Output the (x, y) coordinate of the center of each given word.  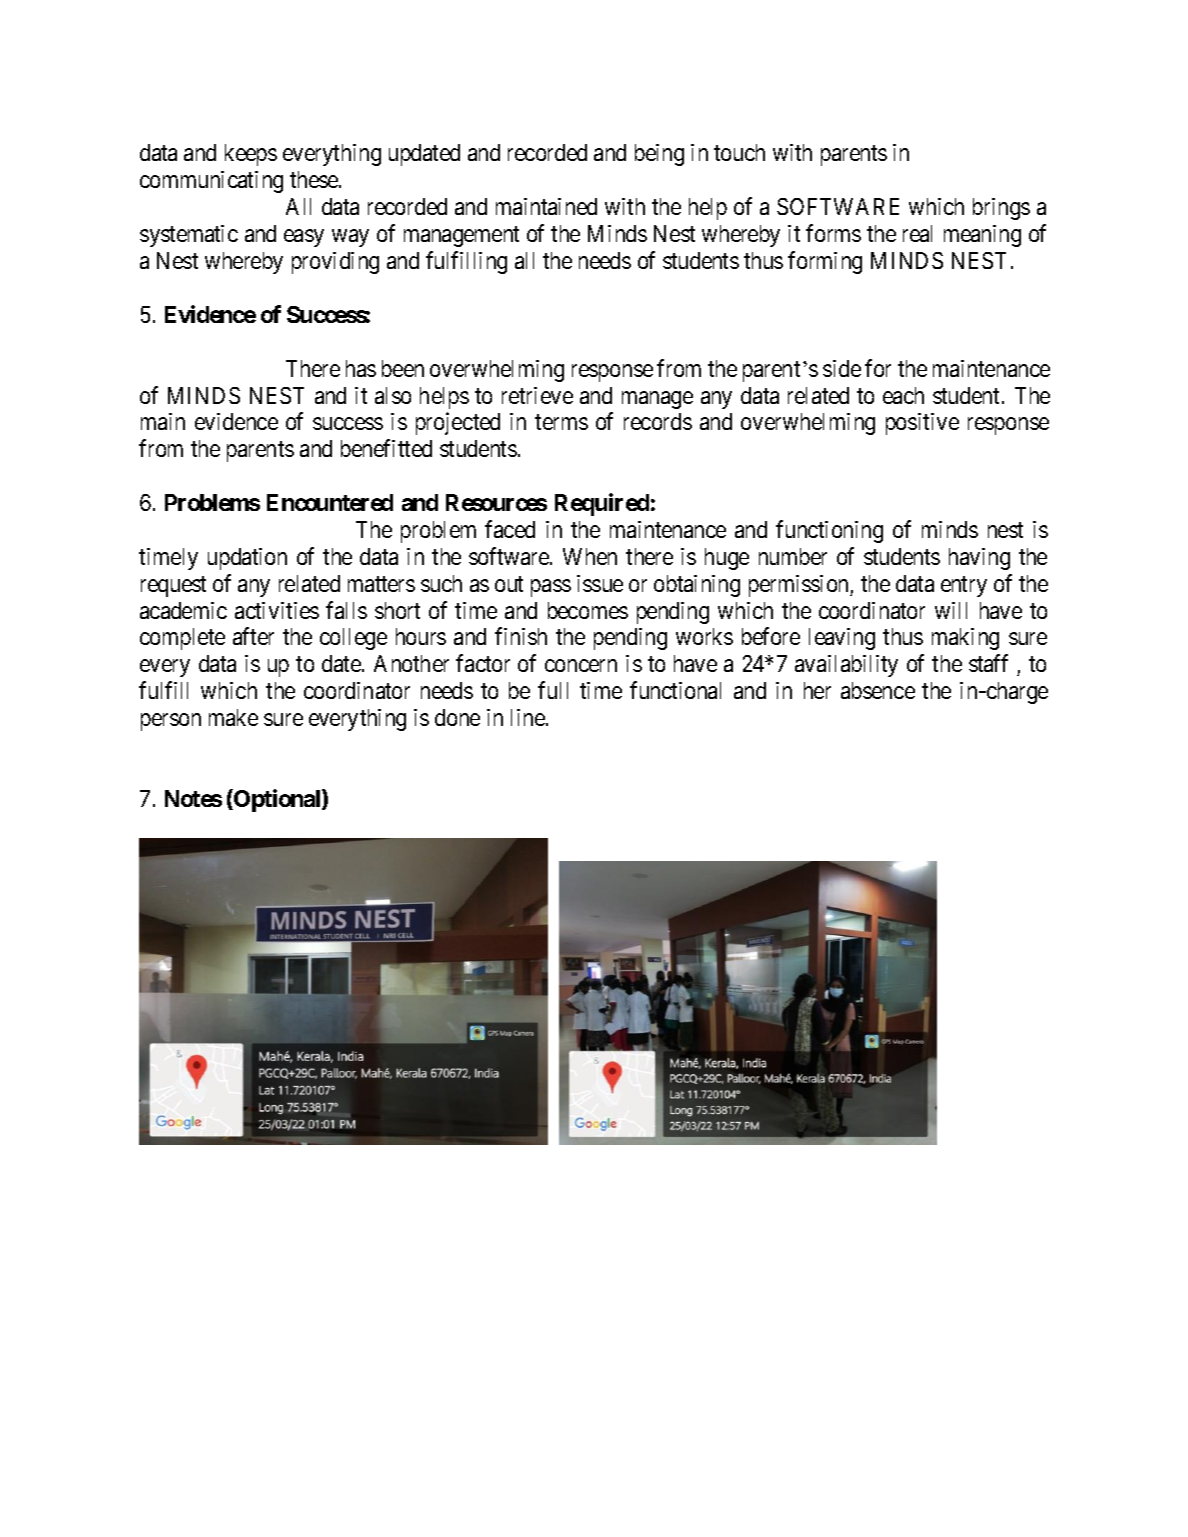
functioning (829, 531)
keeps (251, 155)
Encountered (330, 502)
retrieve (537, 395)
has (361, 368)
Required (602, 504)
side (842, 368)
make (233, 717)
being (659, 155)
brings (1001, 209)
